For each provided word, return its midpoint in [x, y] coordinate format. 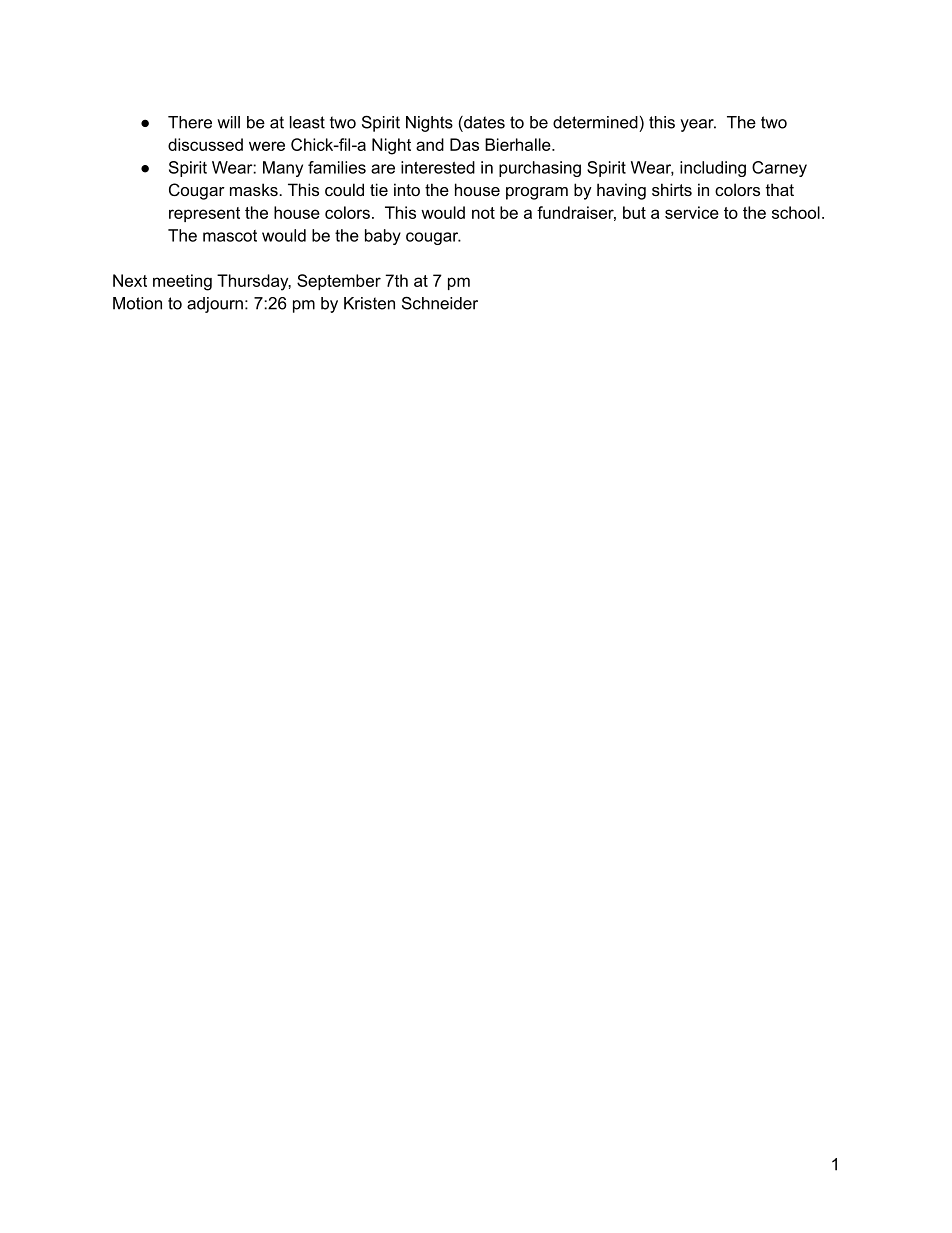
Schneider [440, 303]
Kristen [369, 303]
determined [595, 122]
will [228, 122]
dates [483, 122]
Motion [137, 303]
